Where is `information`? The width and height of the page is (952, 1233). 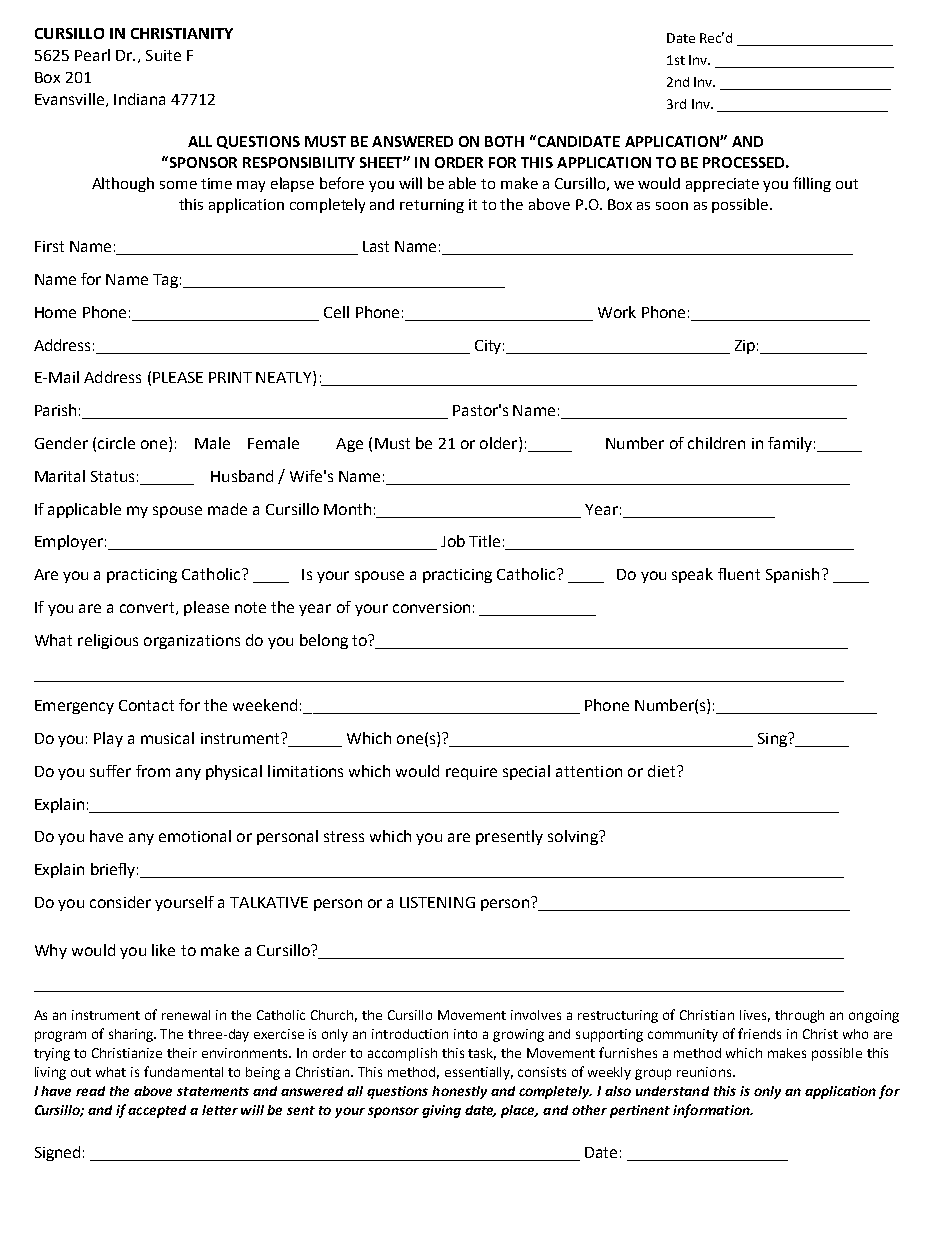 information is located at coordinates (712, 1111).
